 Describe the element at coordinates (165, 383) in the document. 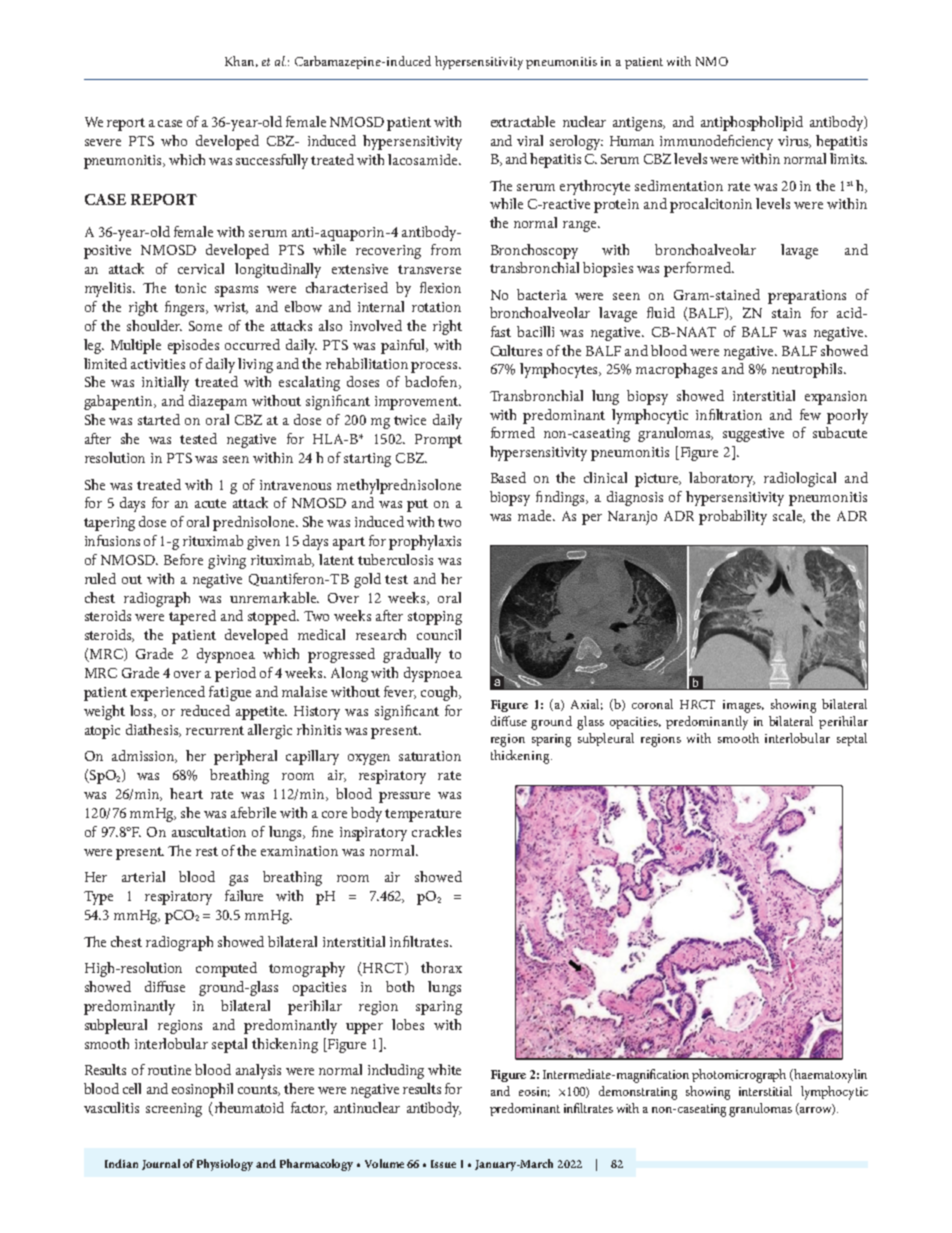

I see `initially` at that location.
